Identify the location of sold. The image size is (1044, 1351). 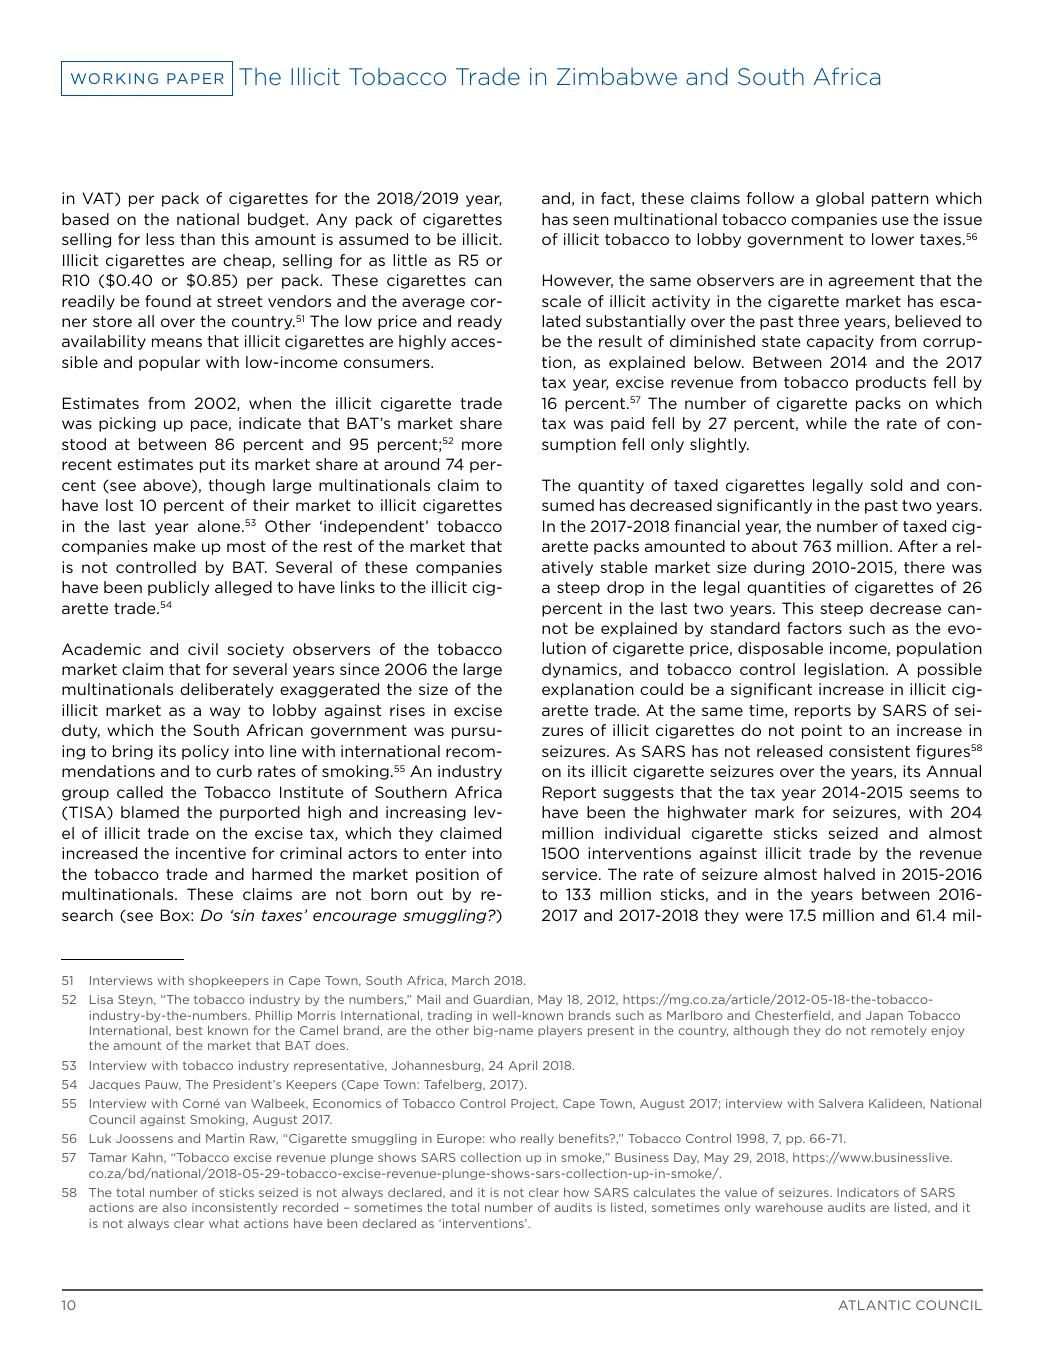
(886, 485).
